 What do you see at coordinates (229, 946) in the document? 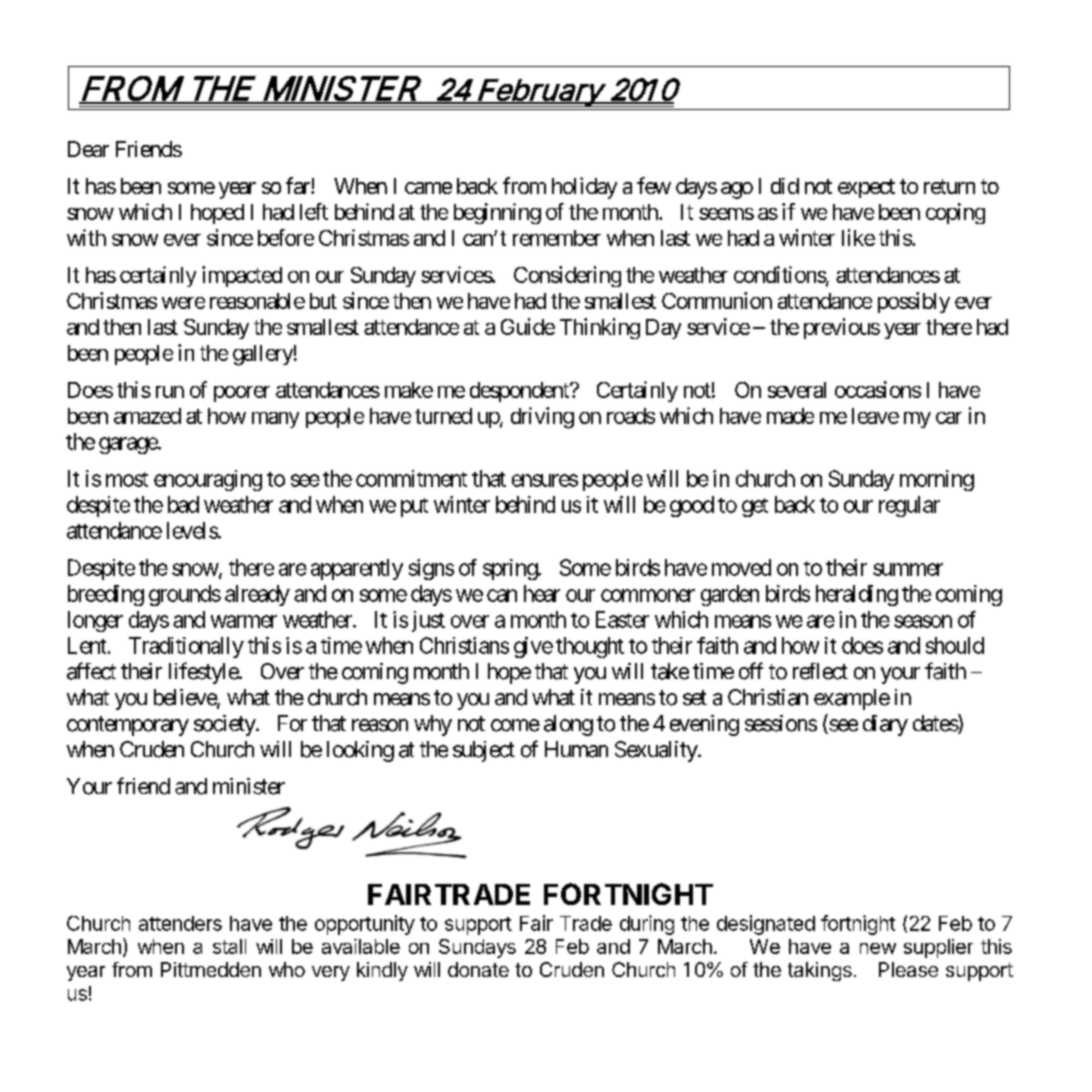
I see `stall` at bounding box center [229, 946].
